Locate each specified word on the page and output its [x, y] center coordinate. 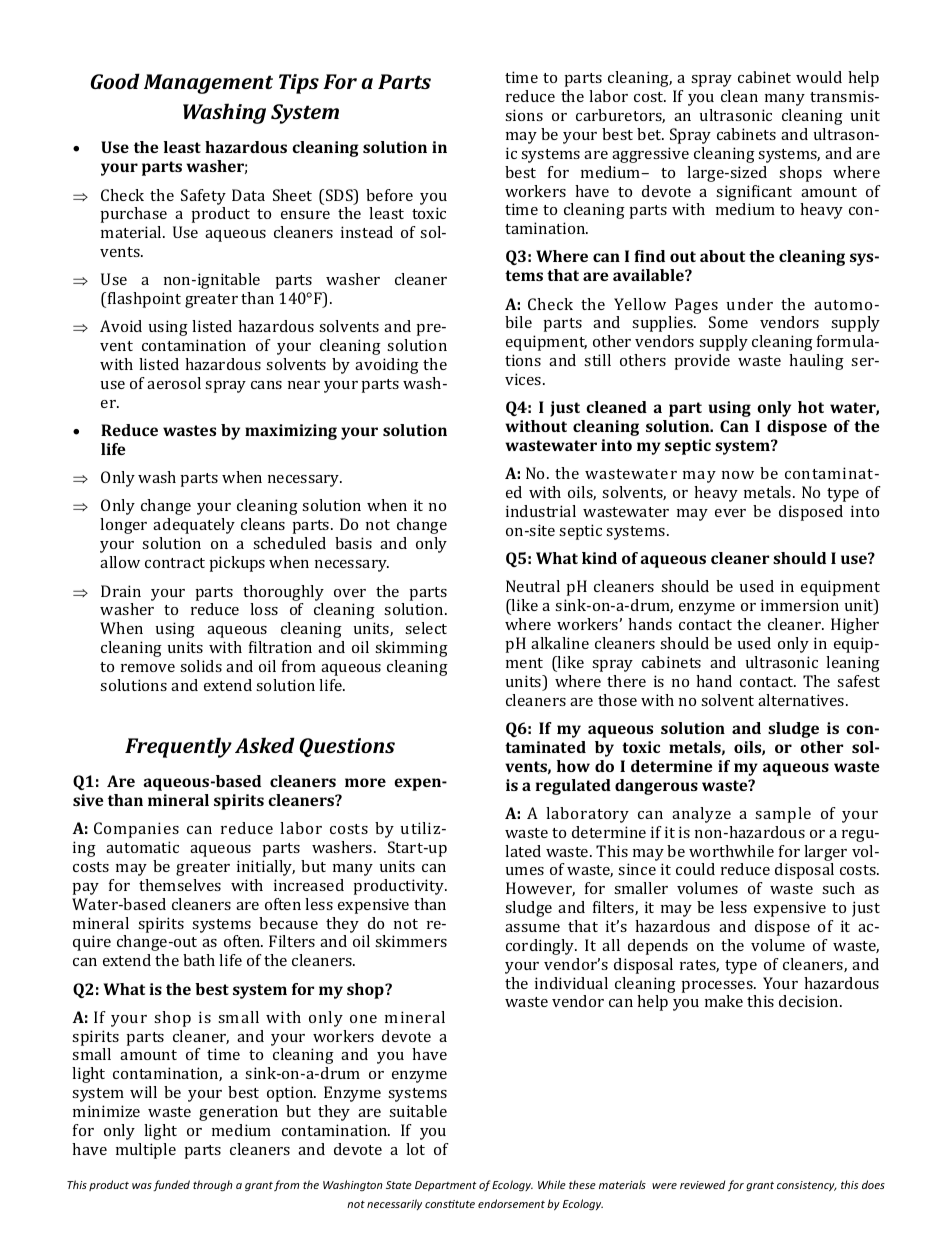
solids [201, 666]
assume [532, 928]
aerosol [174, 383]
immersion [800, 605]
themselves [180, 885]
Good [115, 81]
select [426, 628]
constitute [450, 1204]
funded [171, 1185]
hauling [816, 362]
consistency [807, 1186]
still [597, 360]
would [819, 77]
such [838, 888]
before [389, 195]
